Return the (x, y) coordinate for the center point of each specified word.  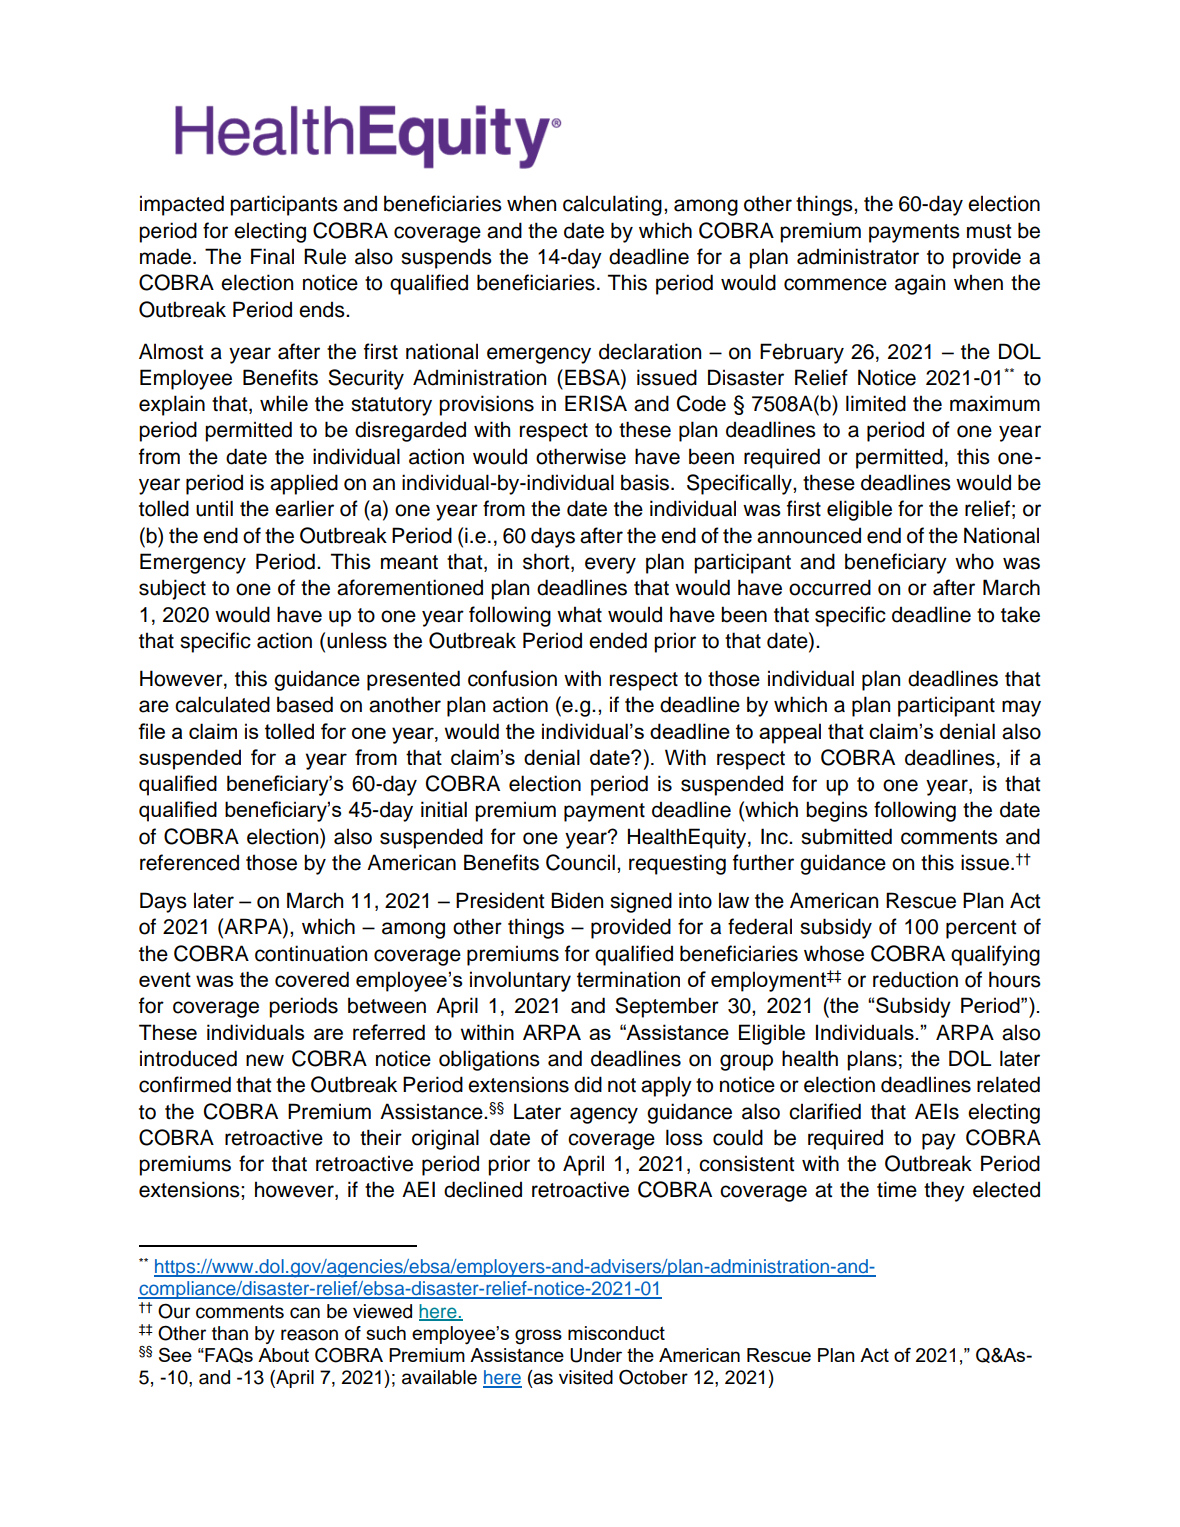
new (265, 1060)
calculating (612, 205)
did (588, 1084)
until (214, 508)
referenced (189, 862)
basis (645, 482)
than (230, 1333)
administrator (858, 256)
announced (809, 535)
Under (596, 1355)
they (944, 1191)
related (1008, 1084)
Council (580, 862)
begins (837, 811)
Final (272, 256)
